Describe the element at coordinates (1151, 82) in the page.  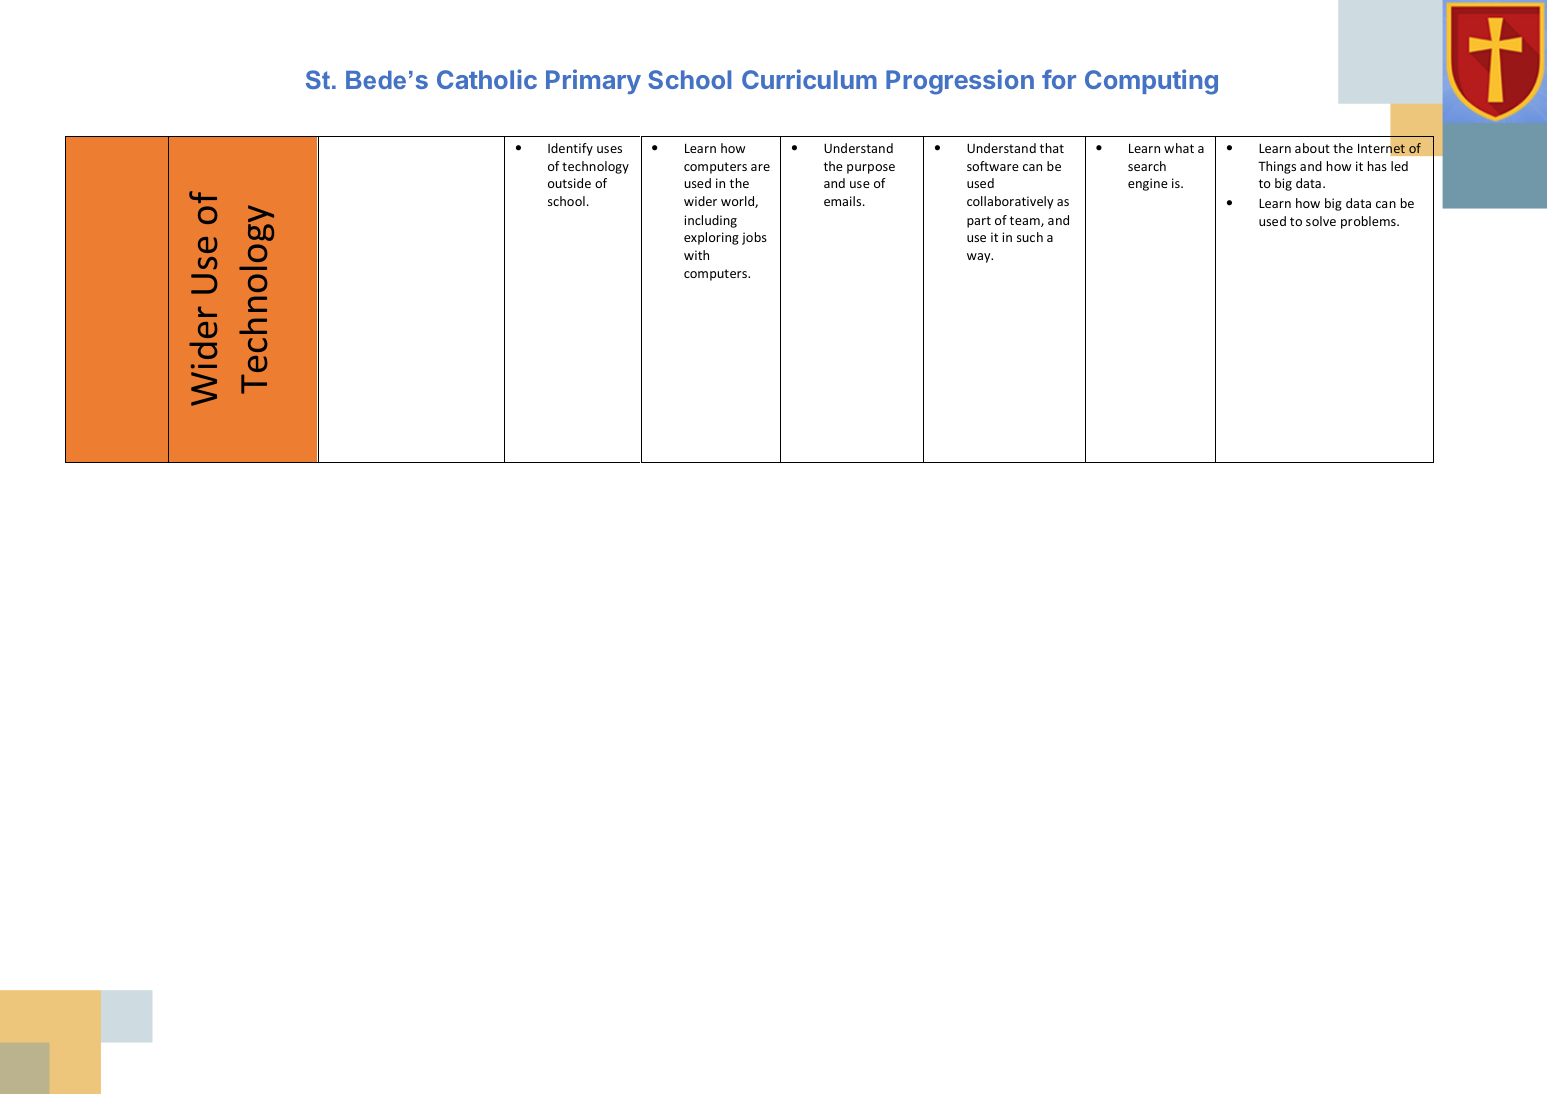
I see `Computing` at that location.
